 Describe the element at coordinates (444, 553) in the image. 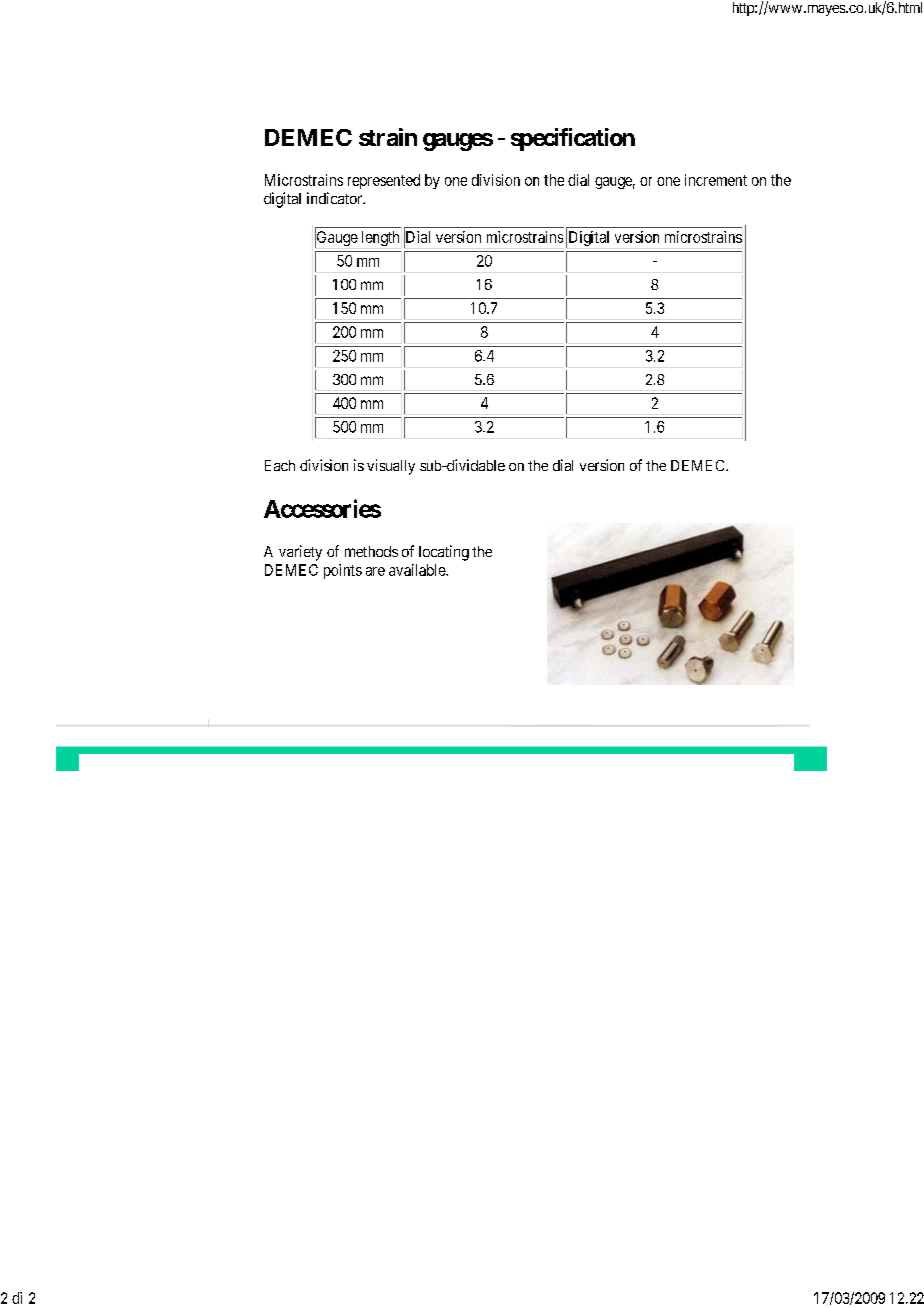

I see `locating` at that location.
